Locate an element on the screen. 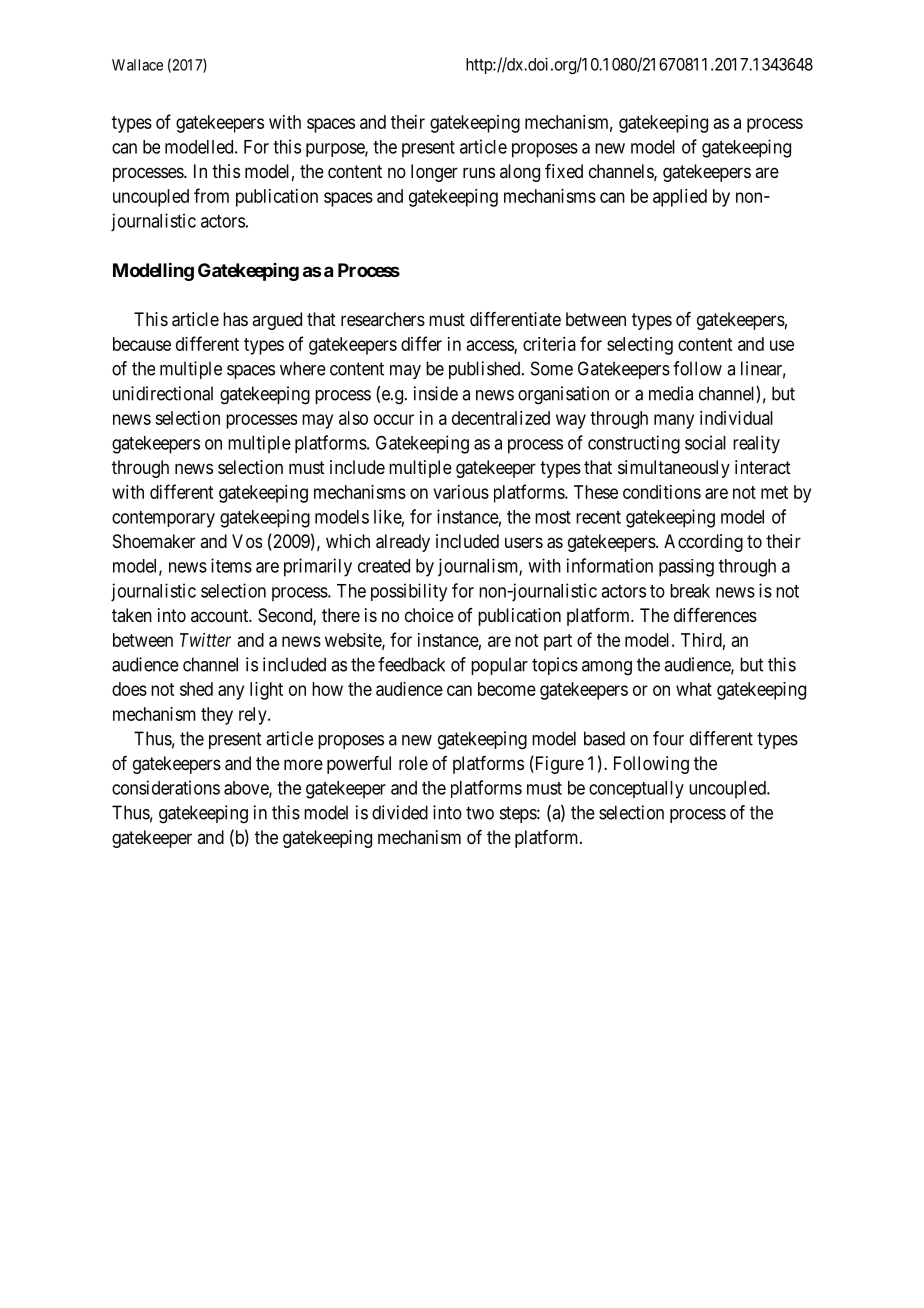  social is located at coordinates (705, 442).
